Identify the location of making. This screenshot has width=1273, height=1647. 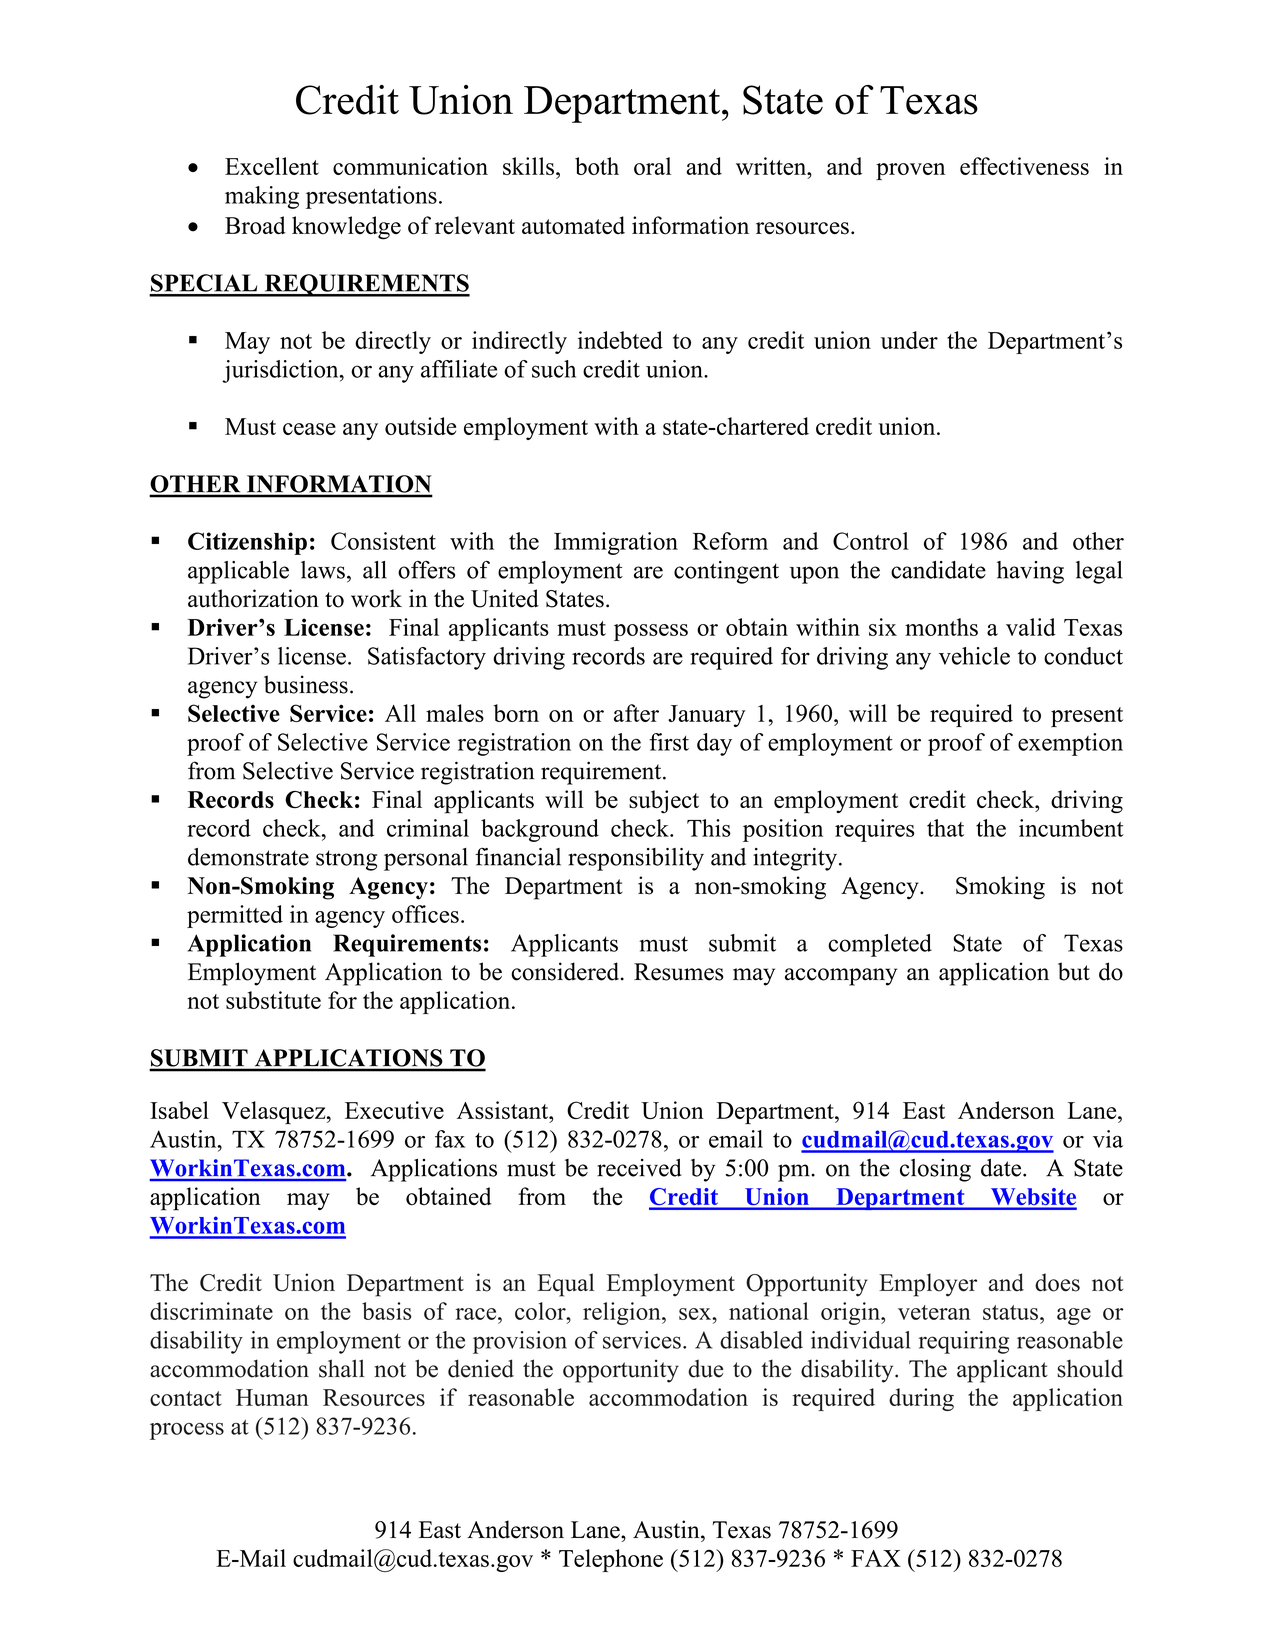
(262, 197).
